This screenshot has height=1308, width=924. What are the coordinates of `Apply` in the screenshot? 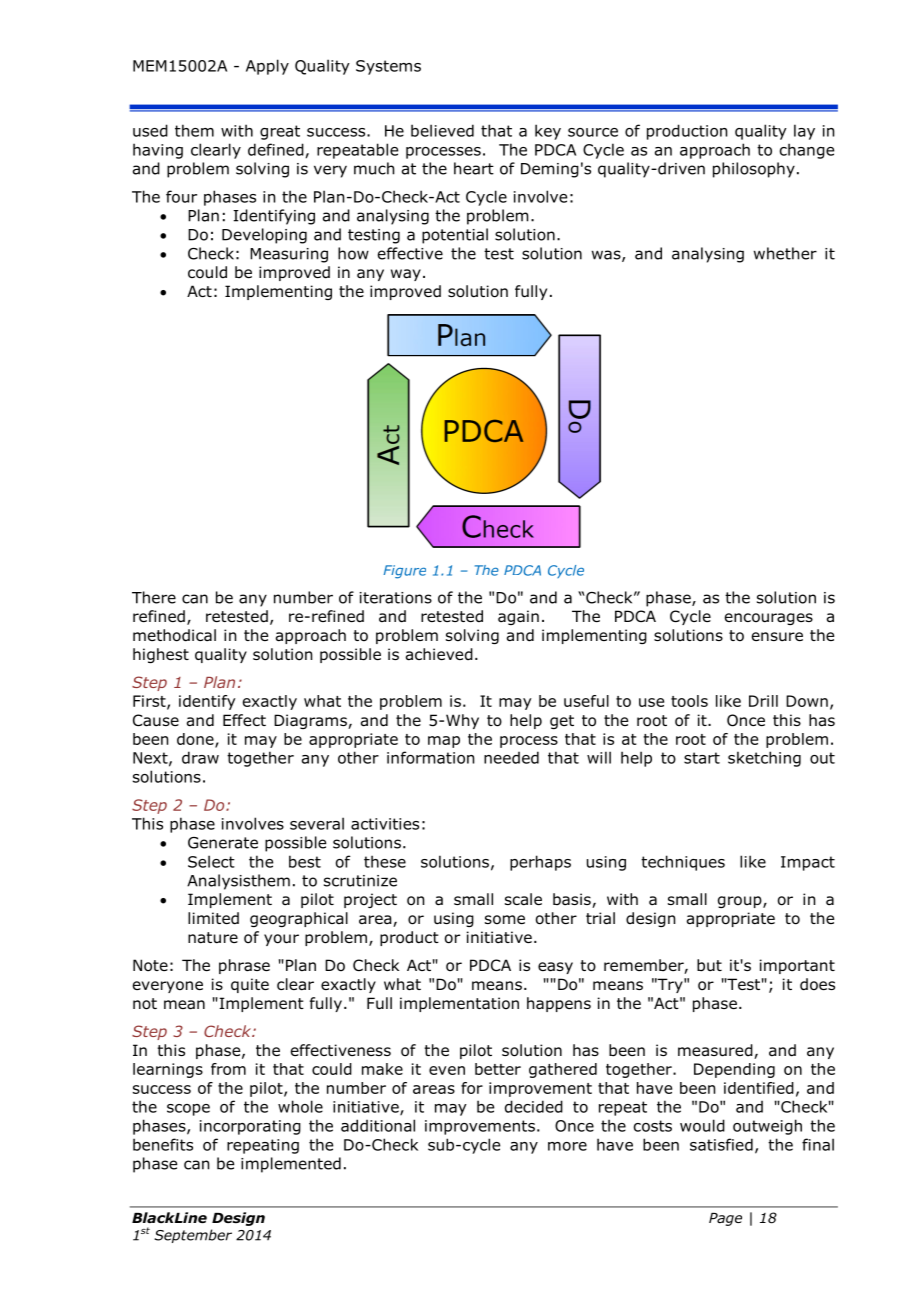 It's located at (267, 67).
